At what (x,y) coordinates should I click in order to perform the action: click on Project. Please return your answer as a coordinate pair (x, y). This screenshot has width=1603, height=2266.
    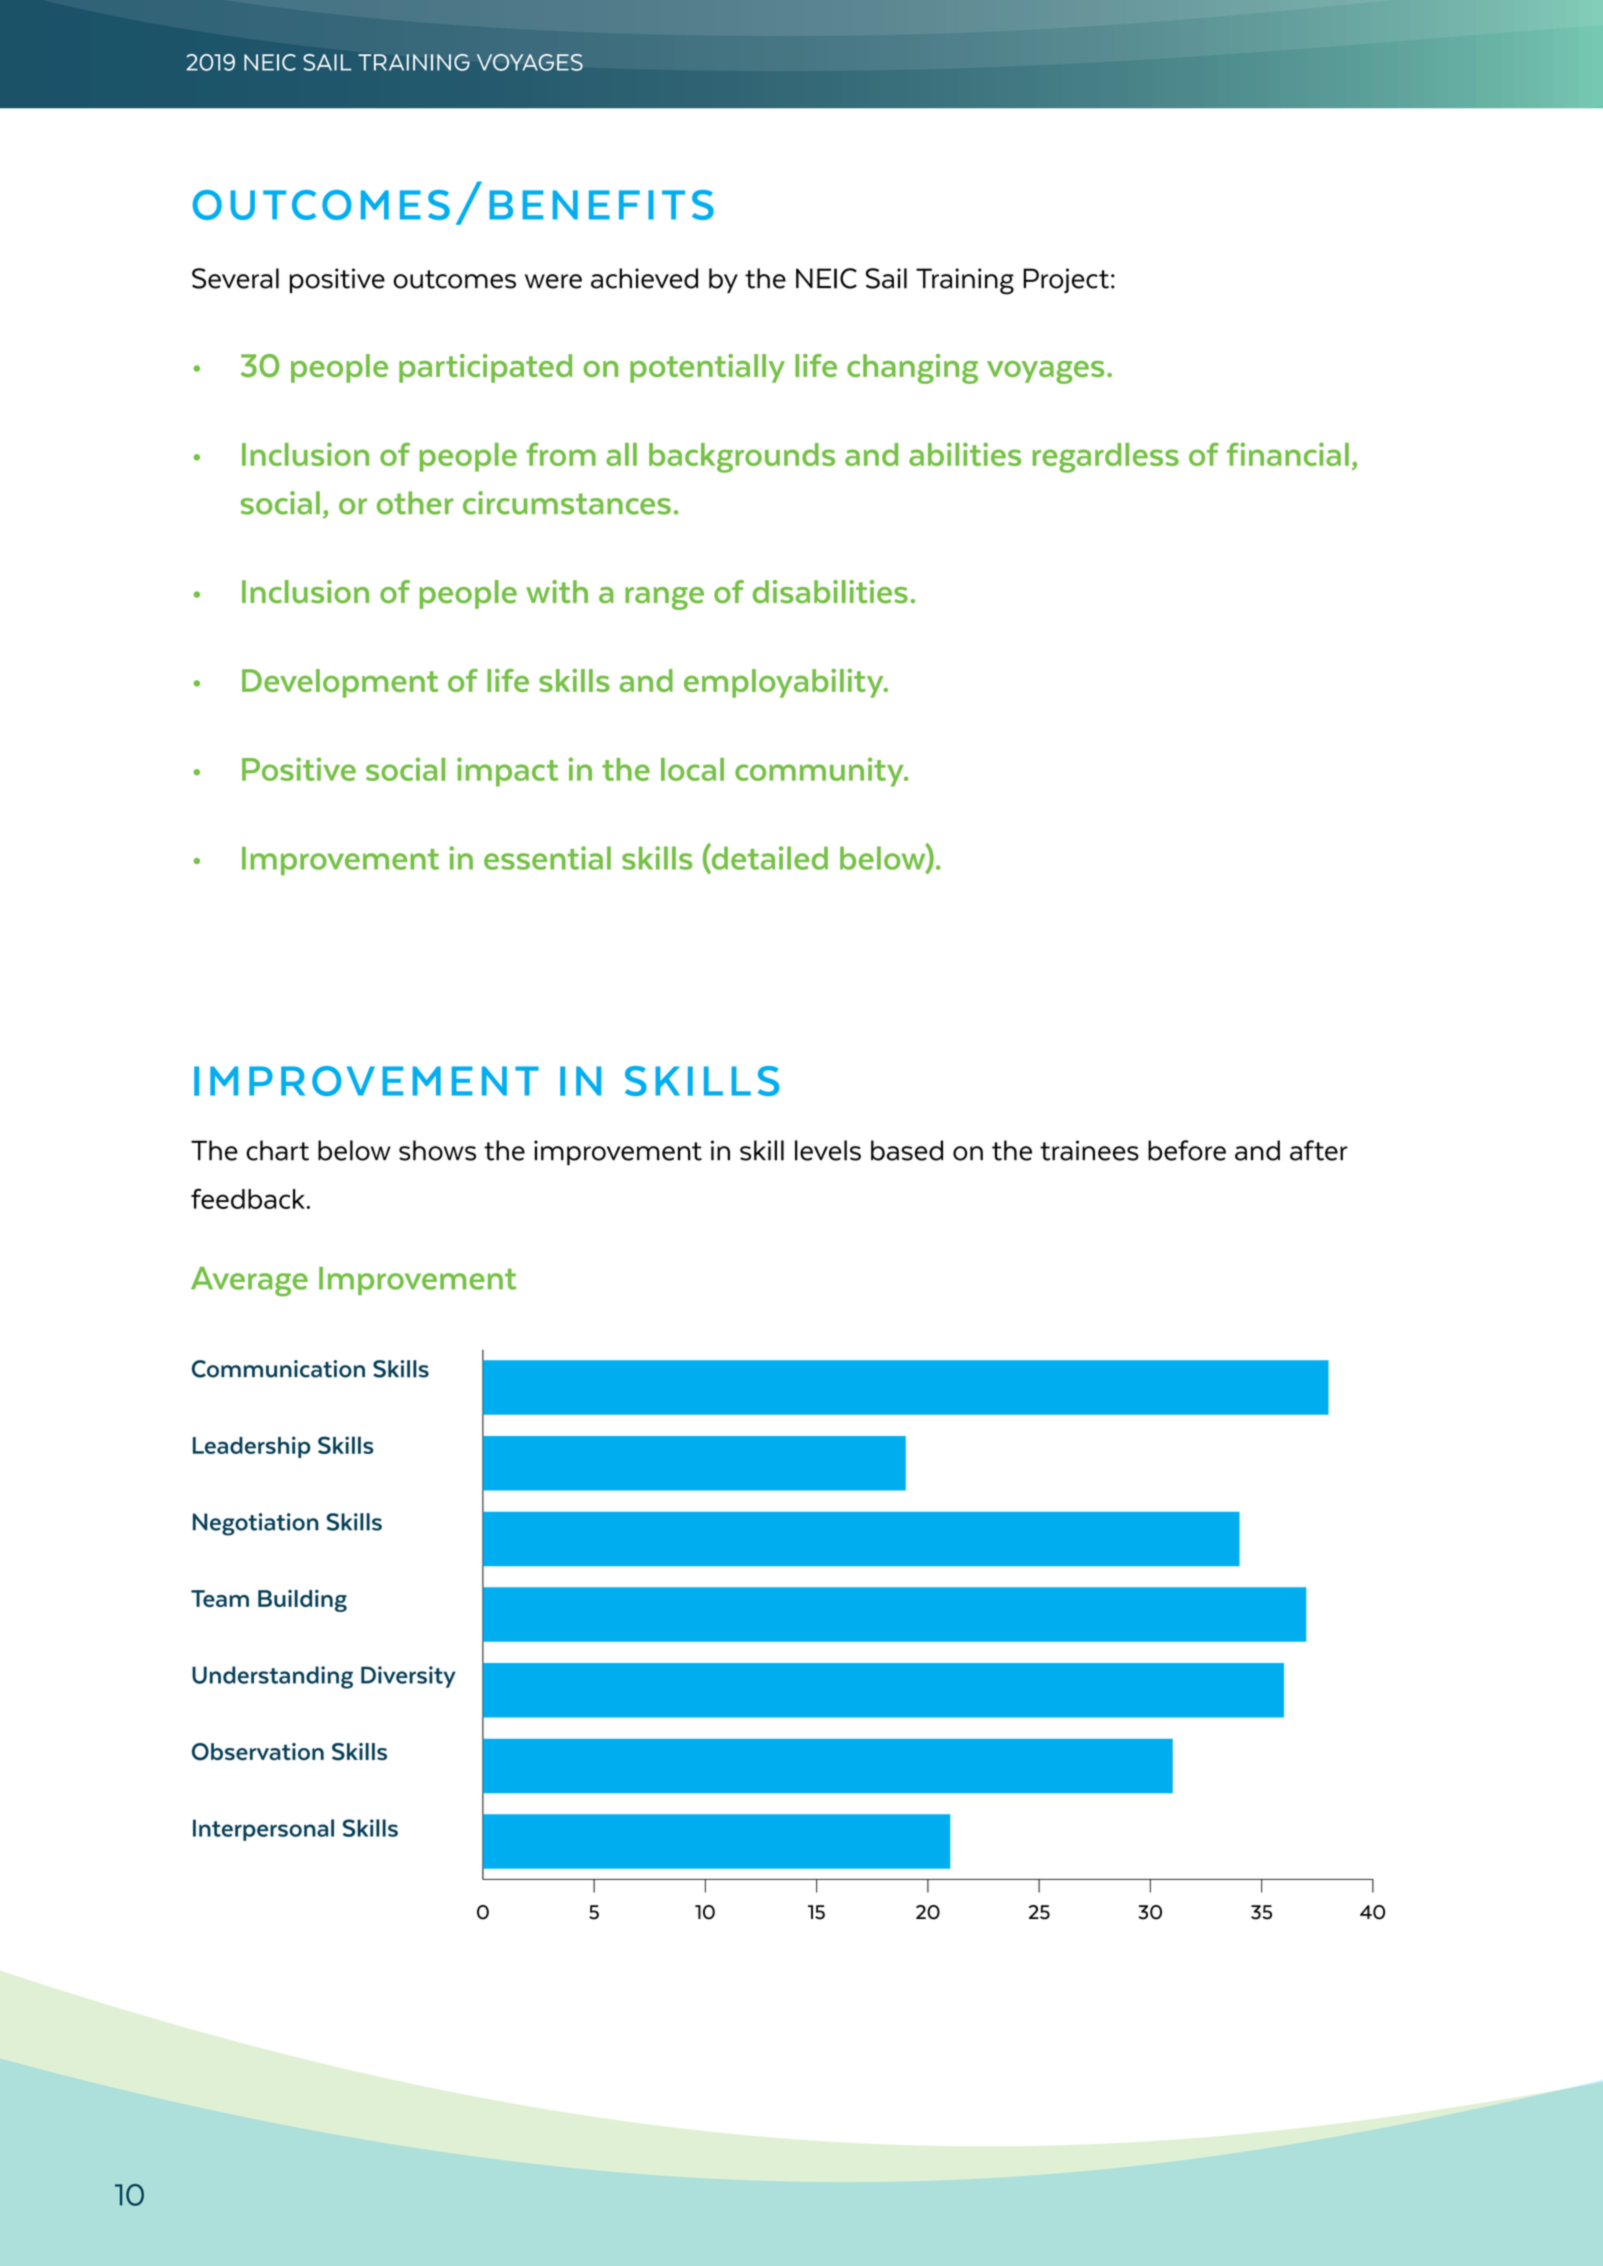
    Looking at the image, I should click on (1066, 280).
